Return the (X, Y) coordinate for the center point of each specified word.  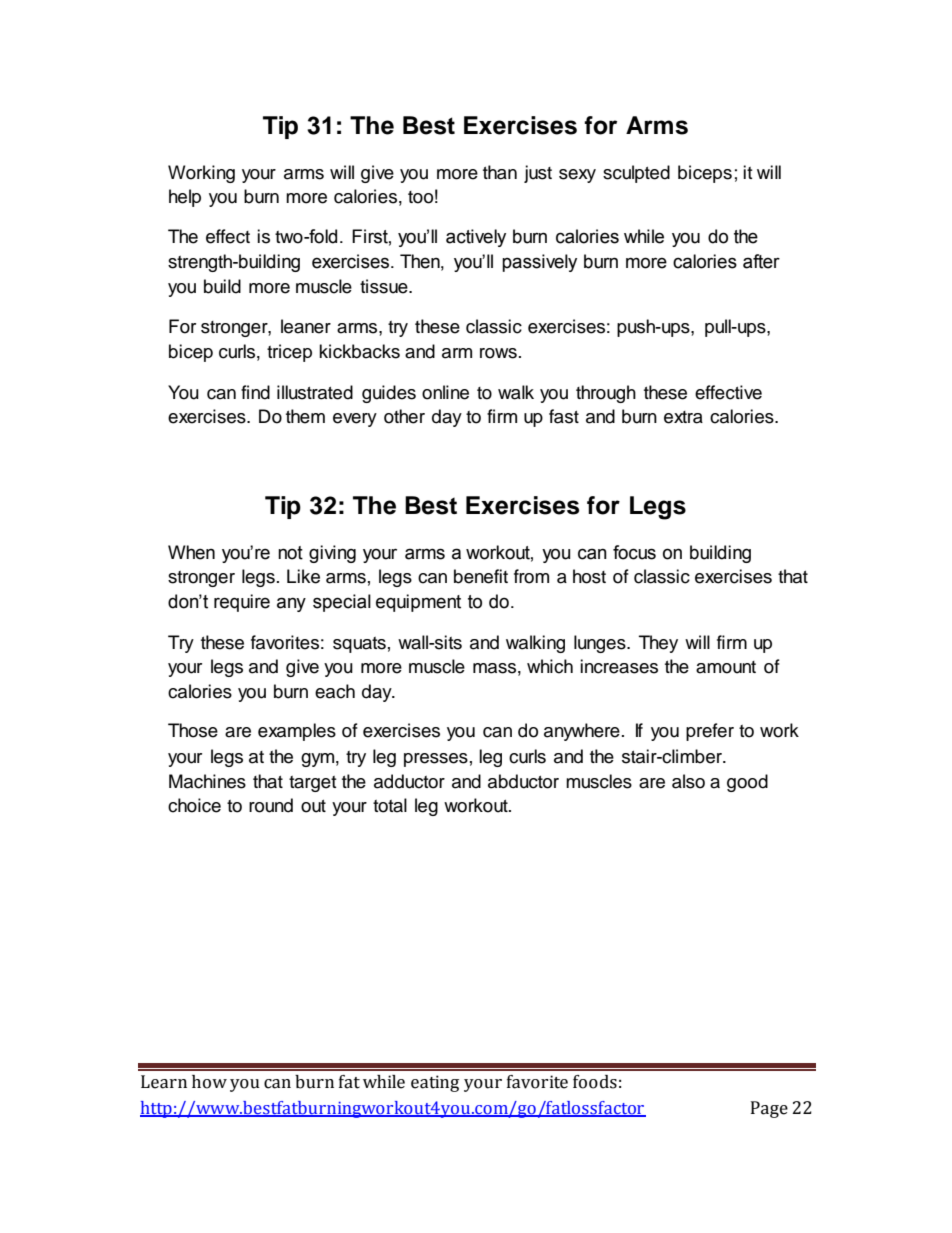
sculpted (636, 174)
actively (476, 238)
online (445, 392)
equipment (418, 603)
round (271, 805)
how (209, 1082)
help (185, 198)
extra (683, 417)
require (242, 603)
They (658, 644)
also (688, 781)
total (390, 805)
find (255, 392)
